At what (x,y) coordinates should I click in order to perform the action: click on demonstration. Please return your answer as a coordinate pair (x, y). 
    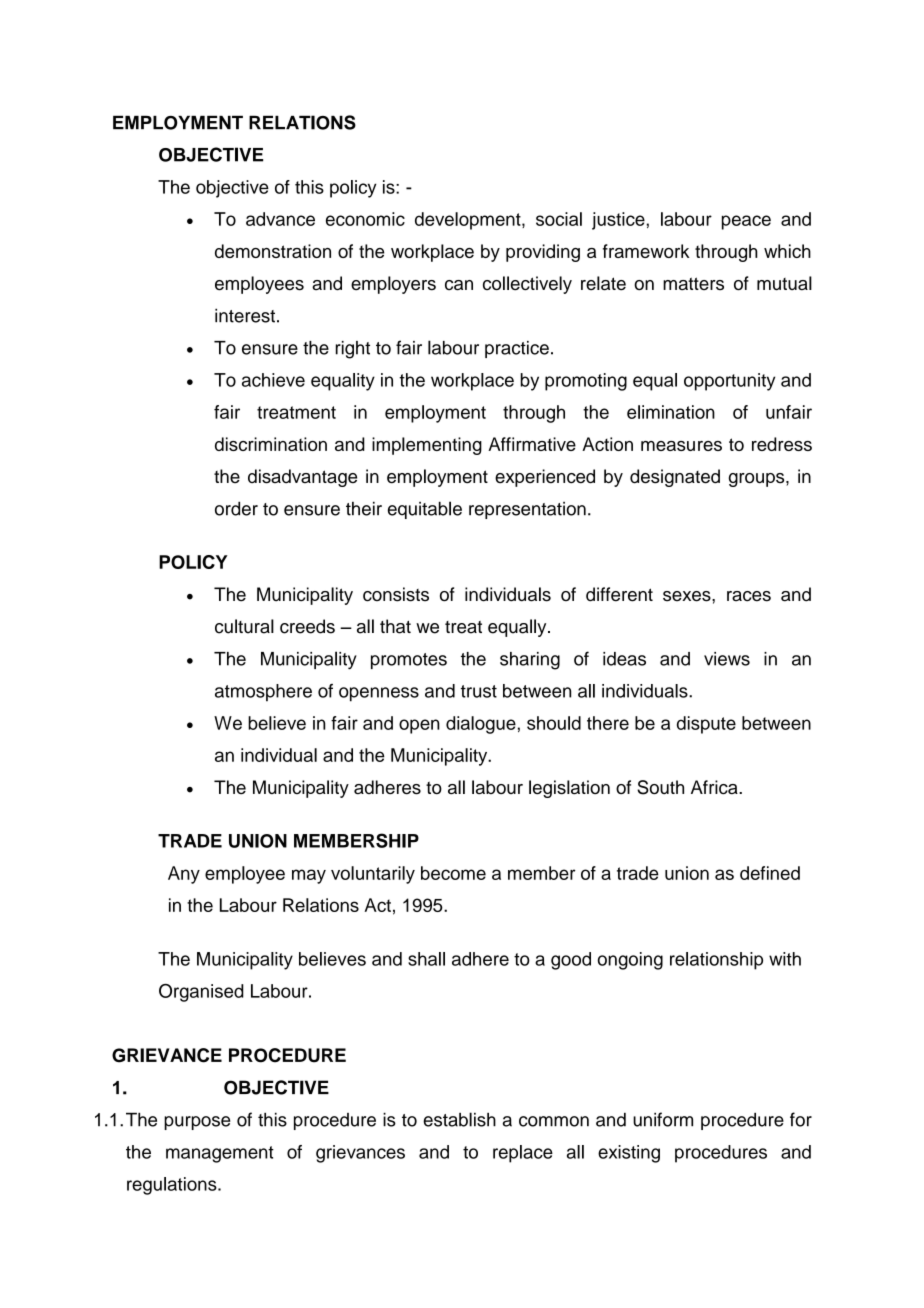
    Looking at the image, I should click on (273, 251).
